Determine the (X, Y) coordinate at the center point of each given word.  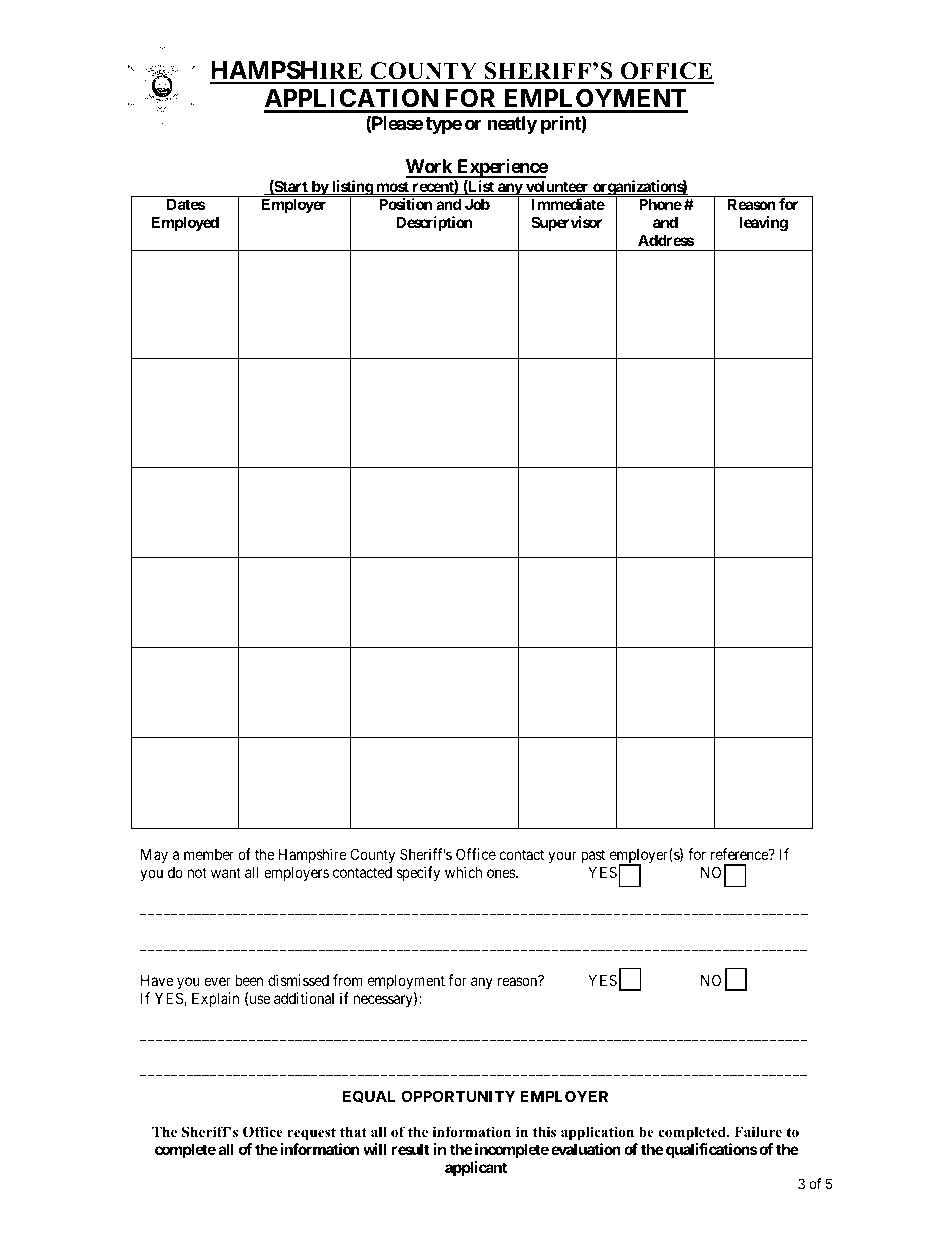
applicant (476, 1168)
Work (430, 168)
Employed (185, 223)
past (593, 858)
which (463, 872)
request (311, 1135)
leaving (764, 224)
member (209, 854)
